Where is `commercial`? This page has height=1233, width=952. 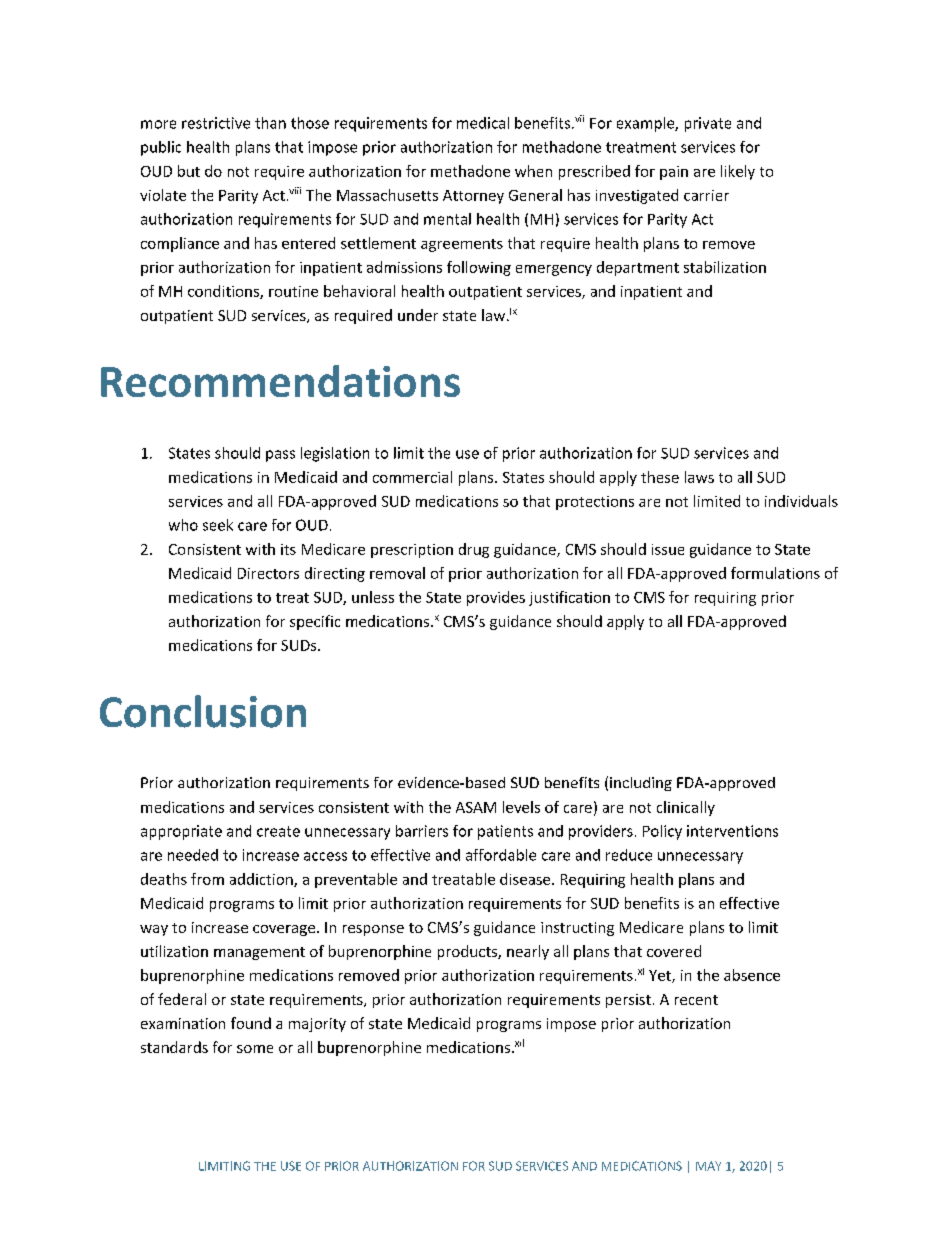 commercial is located at coordinates (412, 477).
